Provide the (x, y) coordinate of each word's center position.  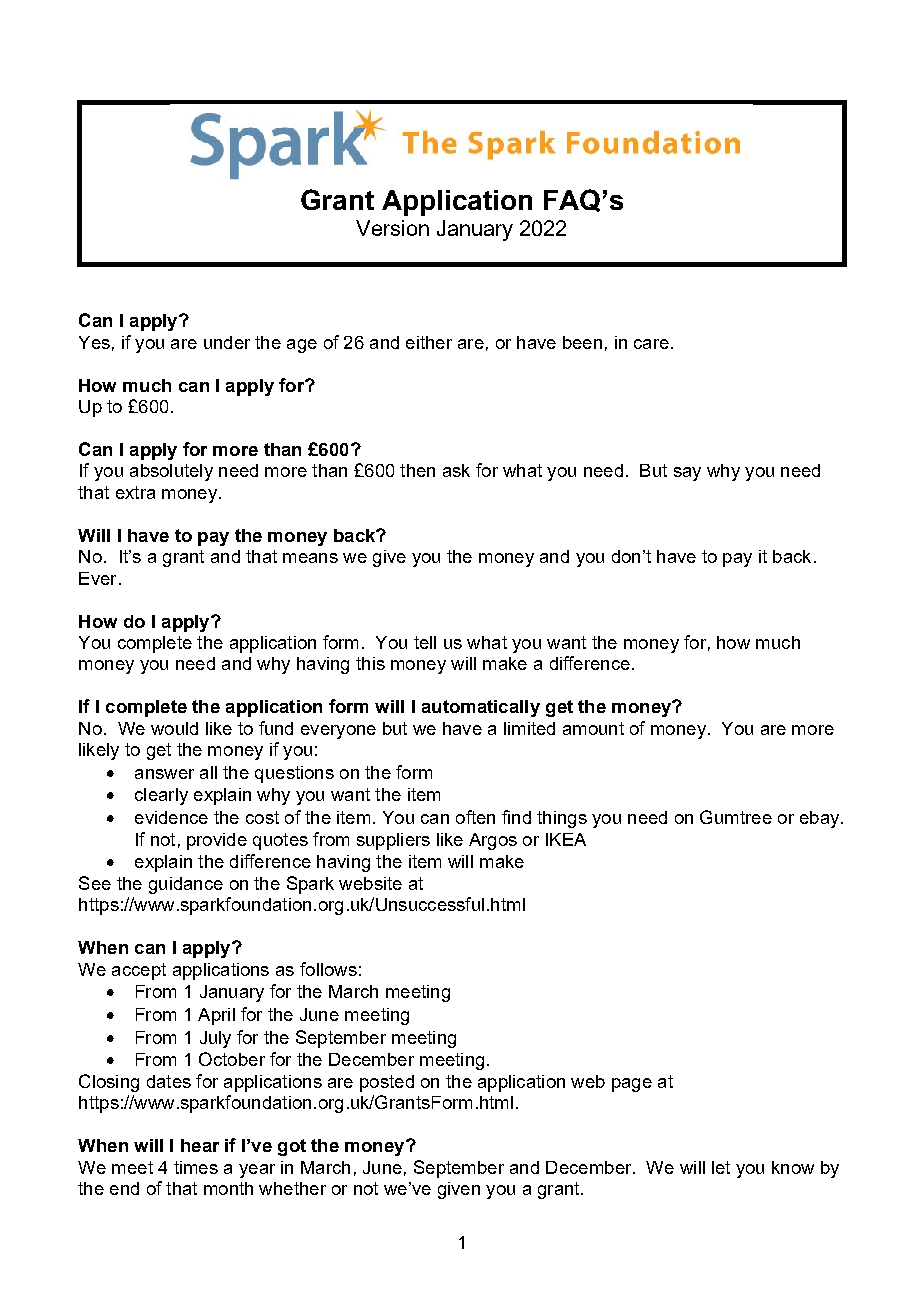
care (651, 344)
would (174, 728)
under (227, 342)
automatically (481, 708)
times (196, 1167)
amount (593, 728)
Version (392, 228)
